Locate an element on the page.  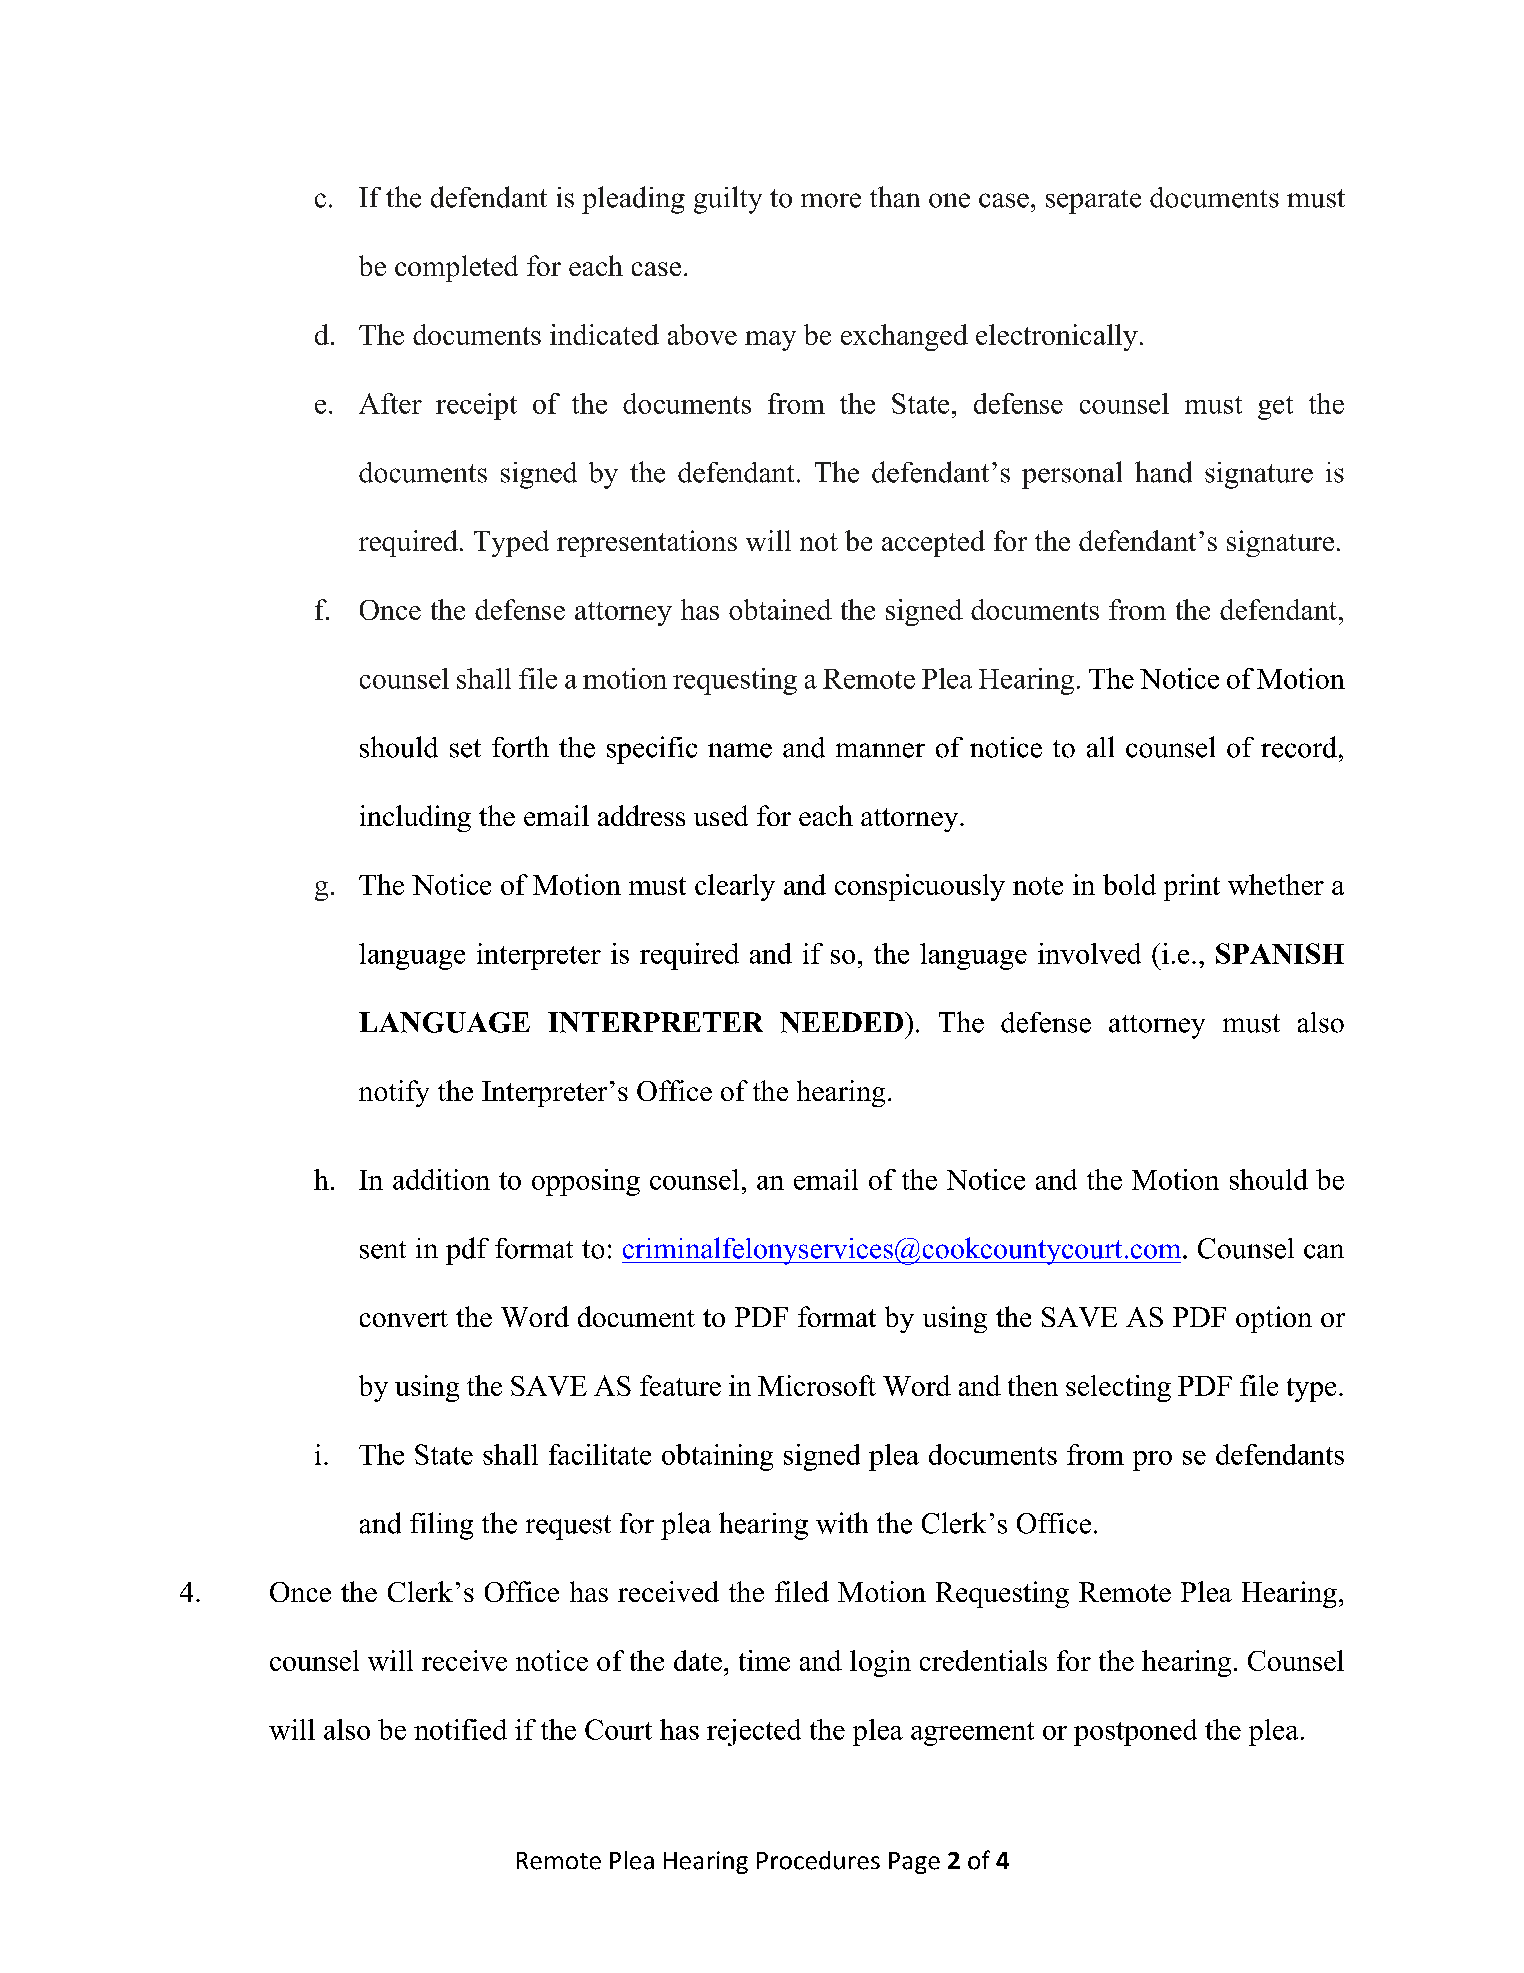
NEEDED is located at coordinates (843, 1022).
